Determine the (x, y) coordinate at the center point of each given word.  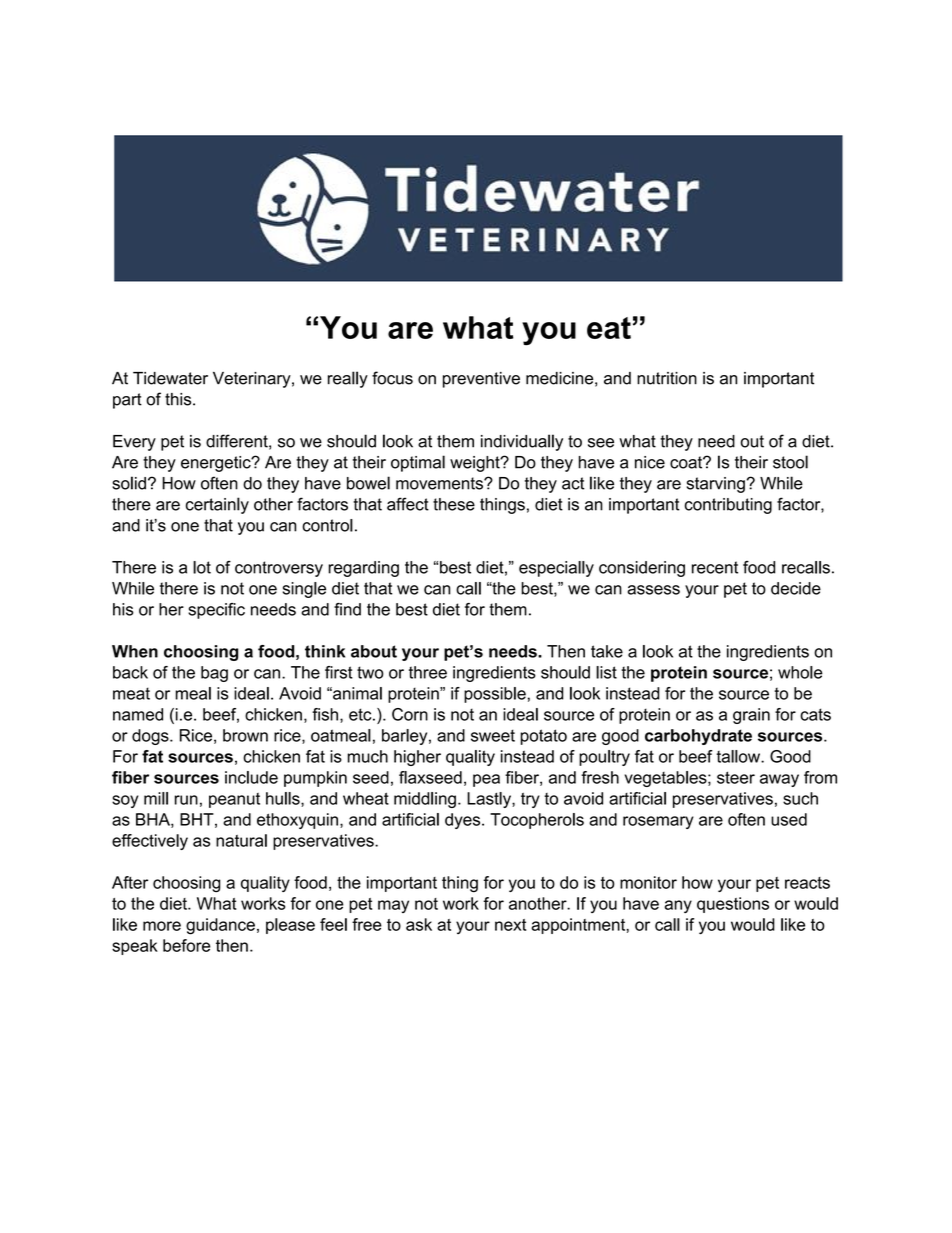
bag (214, 674)
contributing (728, 506)
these (454, 504)
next (510, 925)
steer (736, 777)
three (428, 672)
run (186, 800)
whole (800, 672)
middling (425, 800)
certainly (217, 505)
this (179, 399)
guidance (220, 926)
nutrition (667, 378)
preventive (481, 380)
